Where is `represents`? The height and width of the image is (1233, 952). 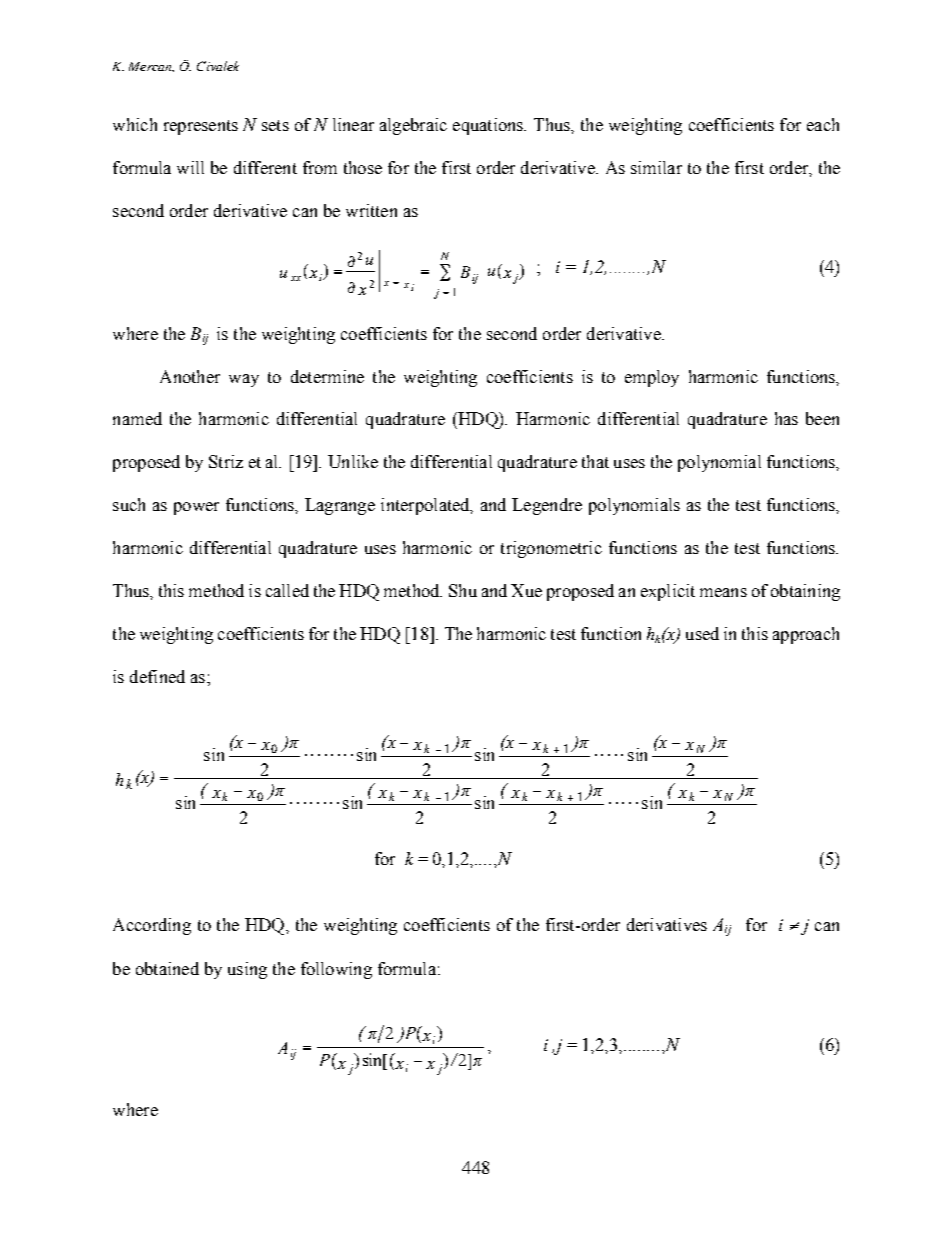
represents is located at coordinates (201, 127).
